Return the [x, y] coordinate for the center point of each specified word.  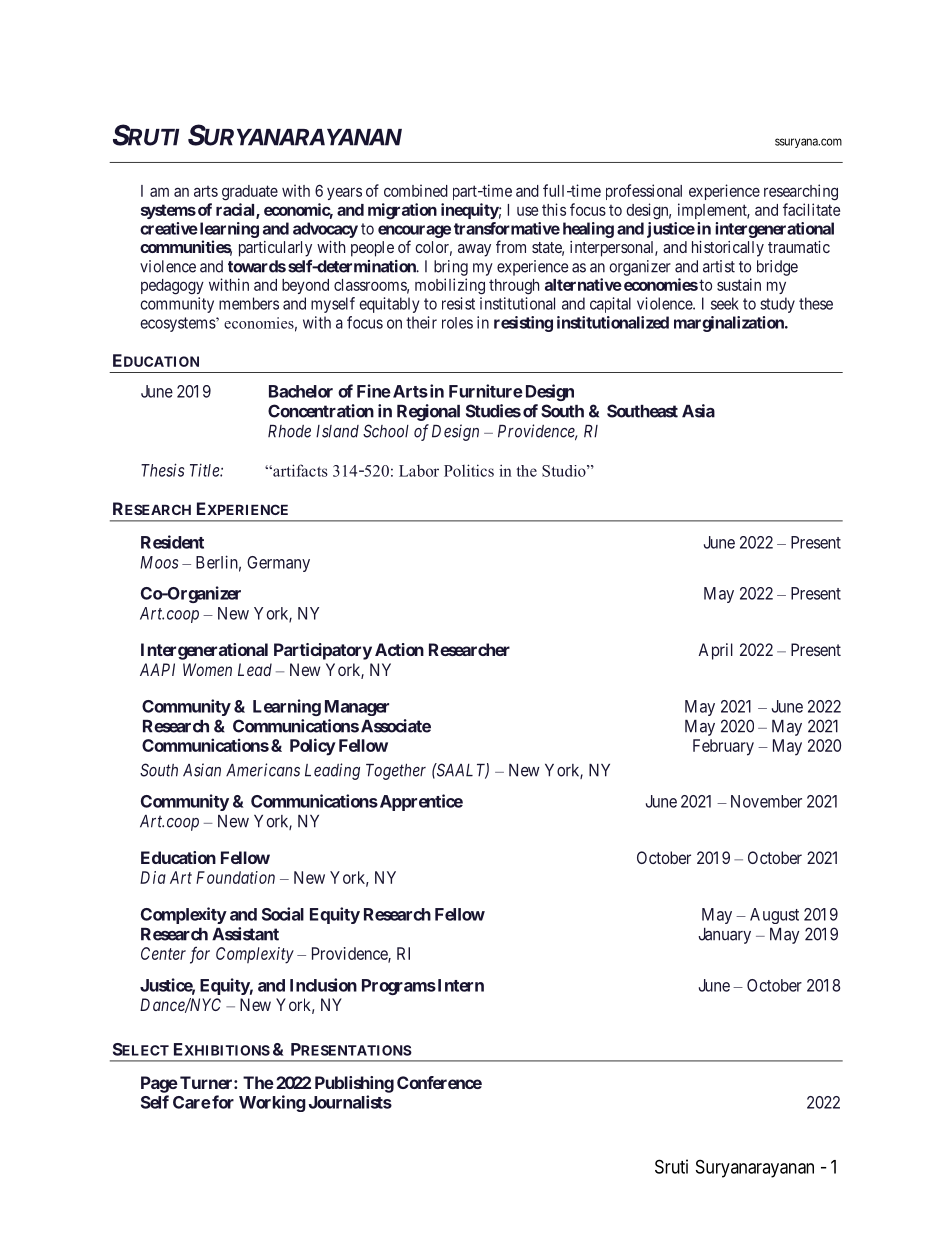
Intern [459, 985]
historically [728, 249]
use [527, 211]
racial [236, 210]
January [724, 936]
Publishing [354, 1084]
